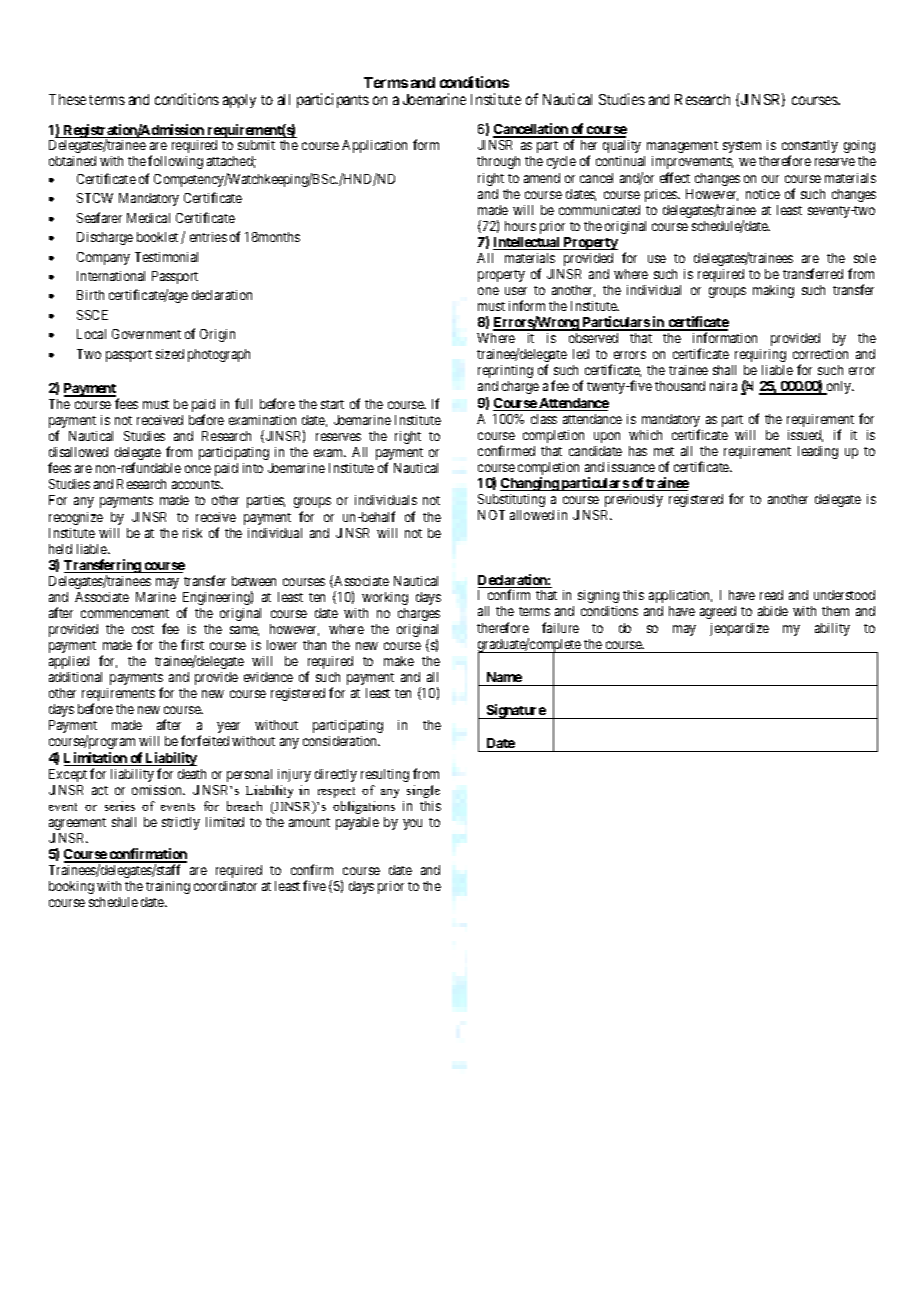 The image size is (924, 1307). I want to click on single, so click(423, 791).
